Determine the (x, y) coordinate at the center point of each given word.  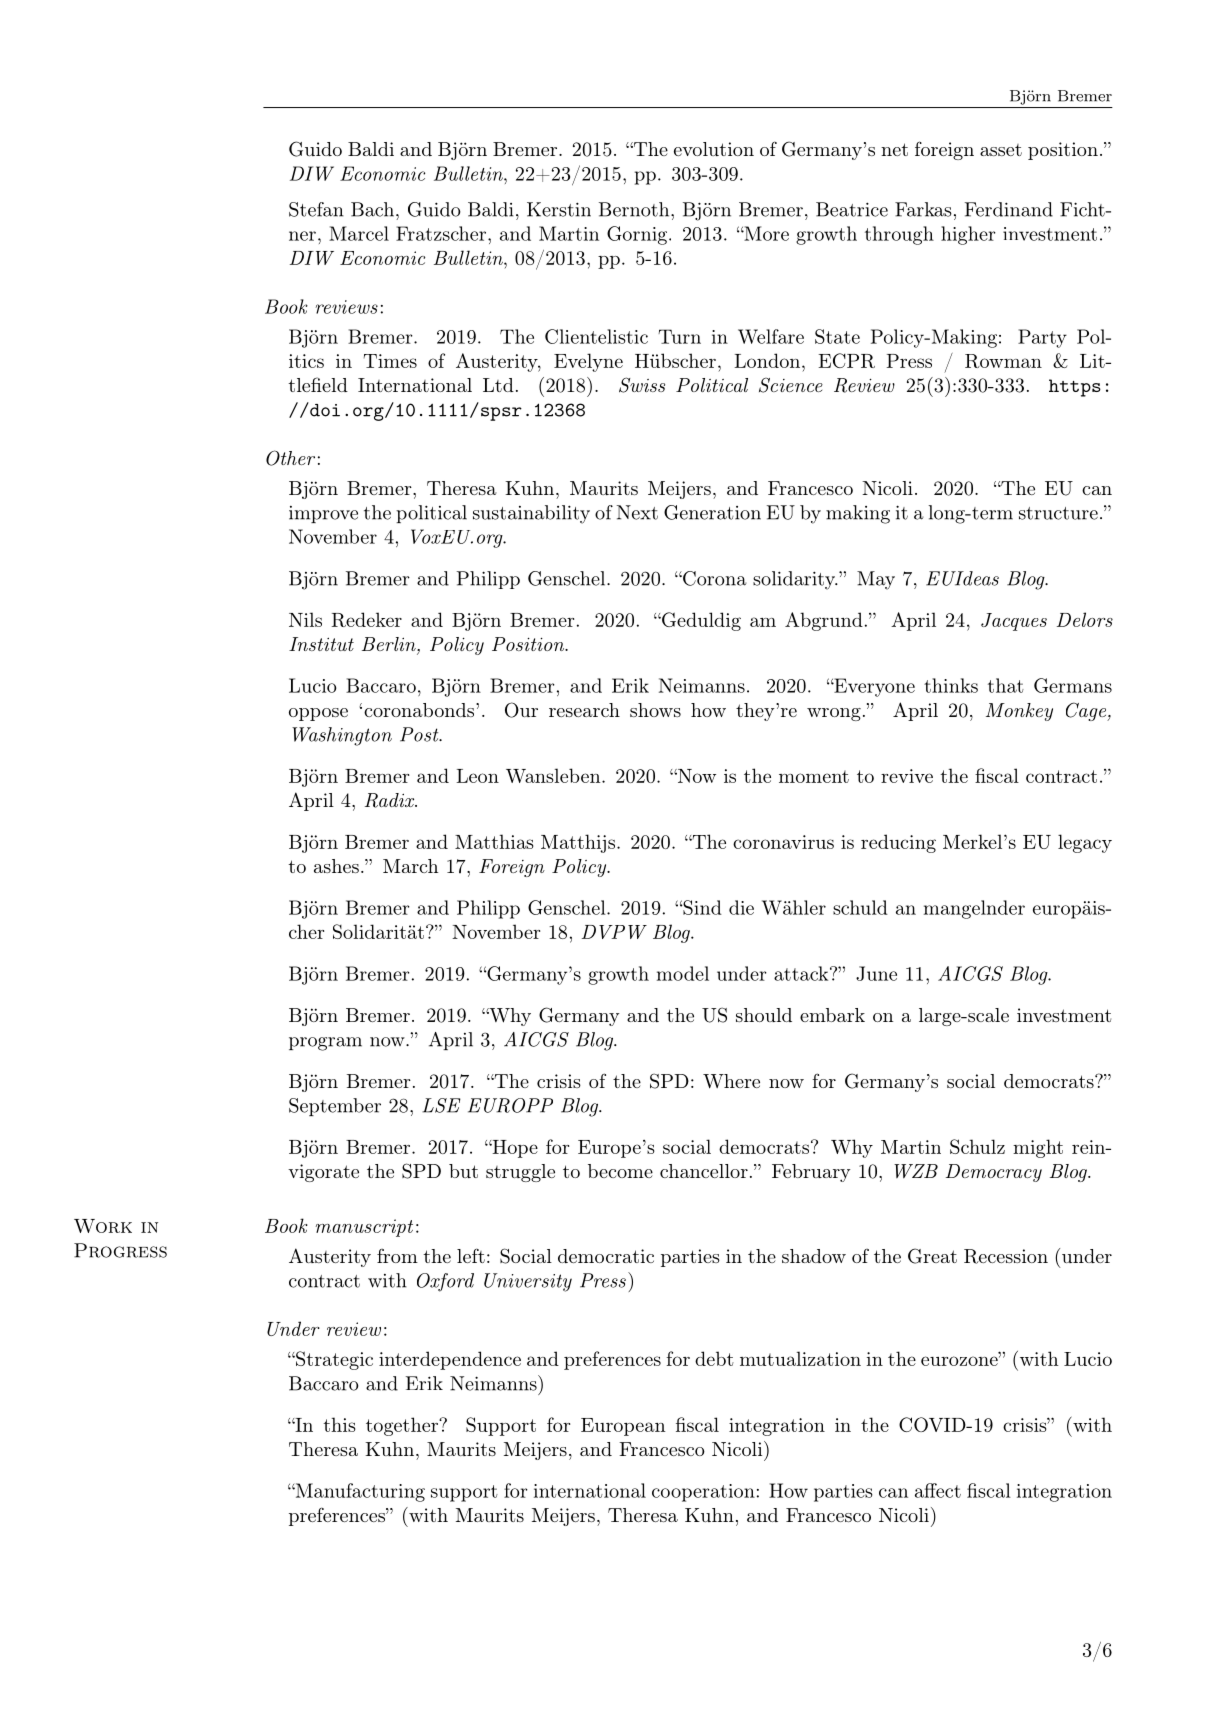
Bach (372, 209)
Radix (391, 800)
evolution (714, 149)
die (741, 907)
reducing (898, 843)
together (403, 1426)
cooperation (703, 1493)
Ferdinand (1009, 209)
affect (938, 1490)
